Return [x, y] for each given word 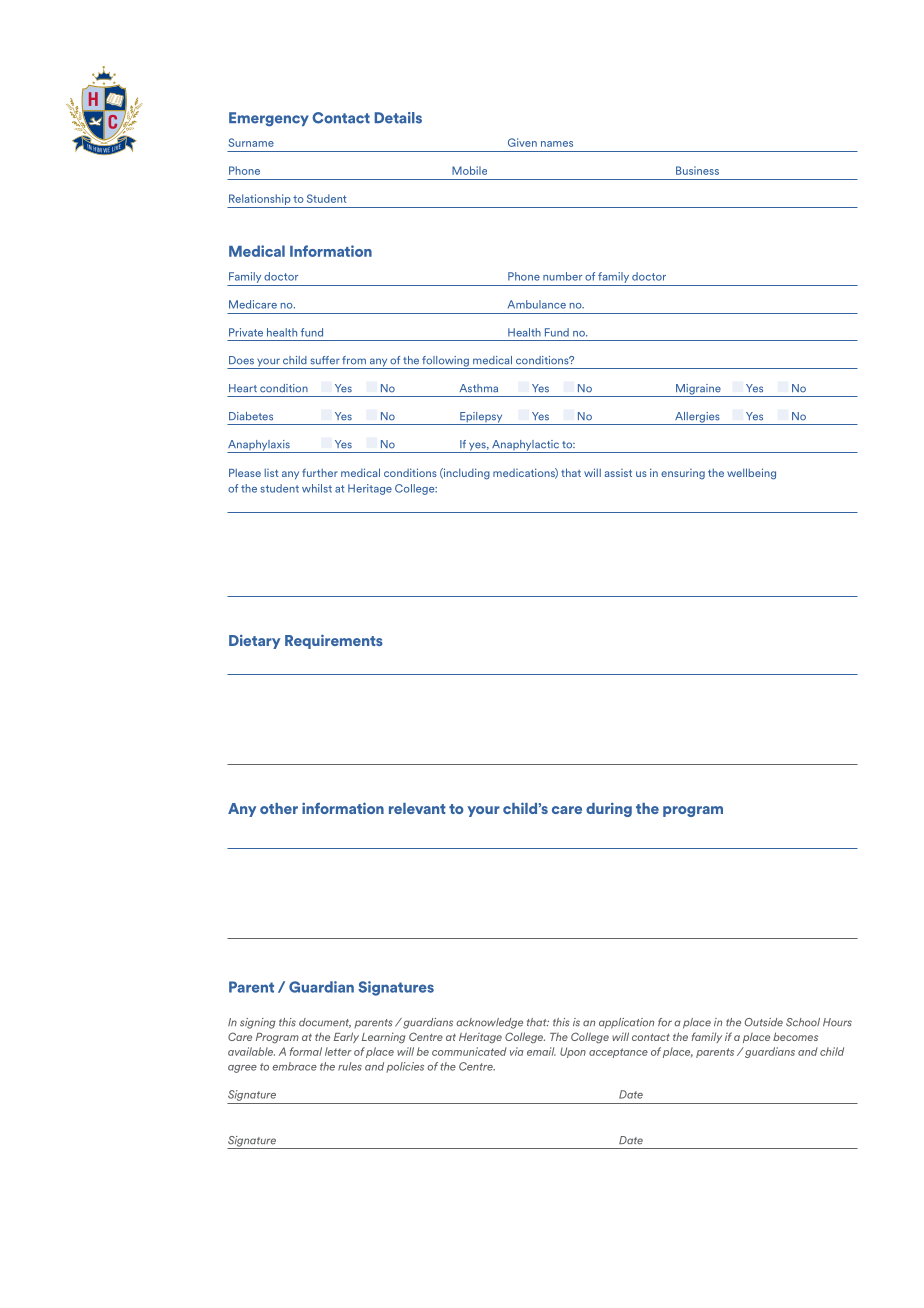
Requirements [334, 641]
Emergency [269, 119]
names [557, 144]
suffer [325, 360]
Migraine [698, 390]
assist [618, 473]
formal [306, 1051]
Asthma [478, 388]
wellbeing [751, 474]
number [562, 276]
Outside [764, 1022]
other [279, 808]
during [609, 809]
